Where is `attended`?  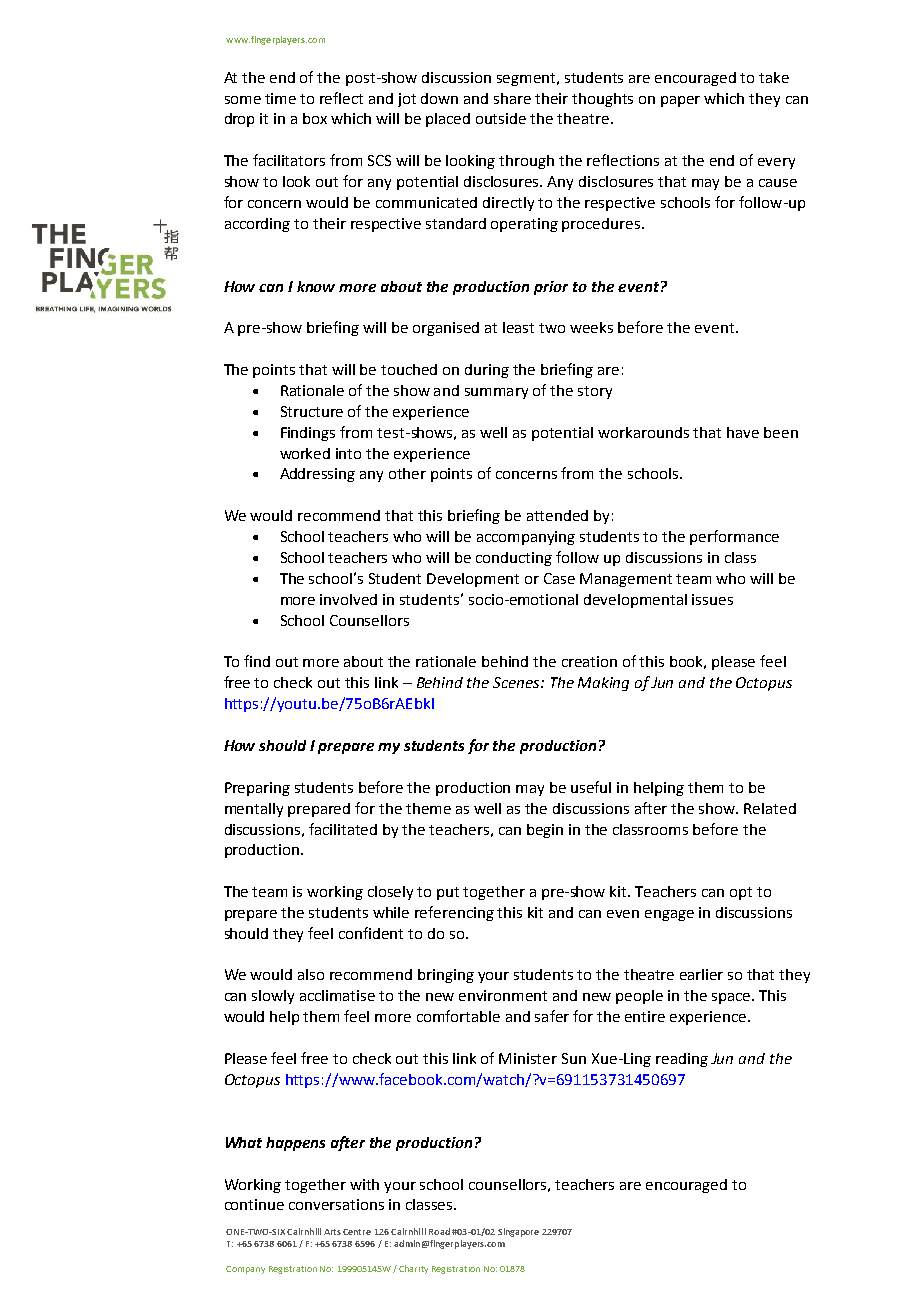 attended is located at coordinates (557, 515).
